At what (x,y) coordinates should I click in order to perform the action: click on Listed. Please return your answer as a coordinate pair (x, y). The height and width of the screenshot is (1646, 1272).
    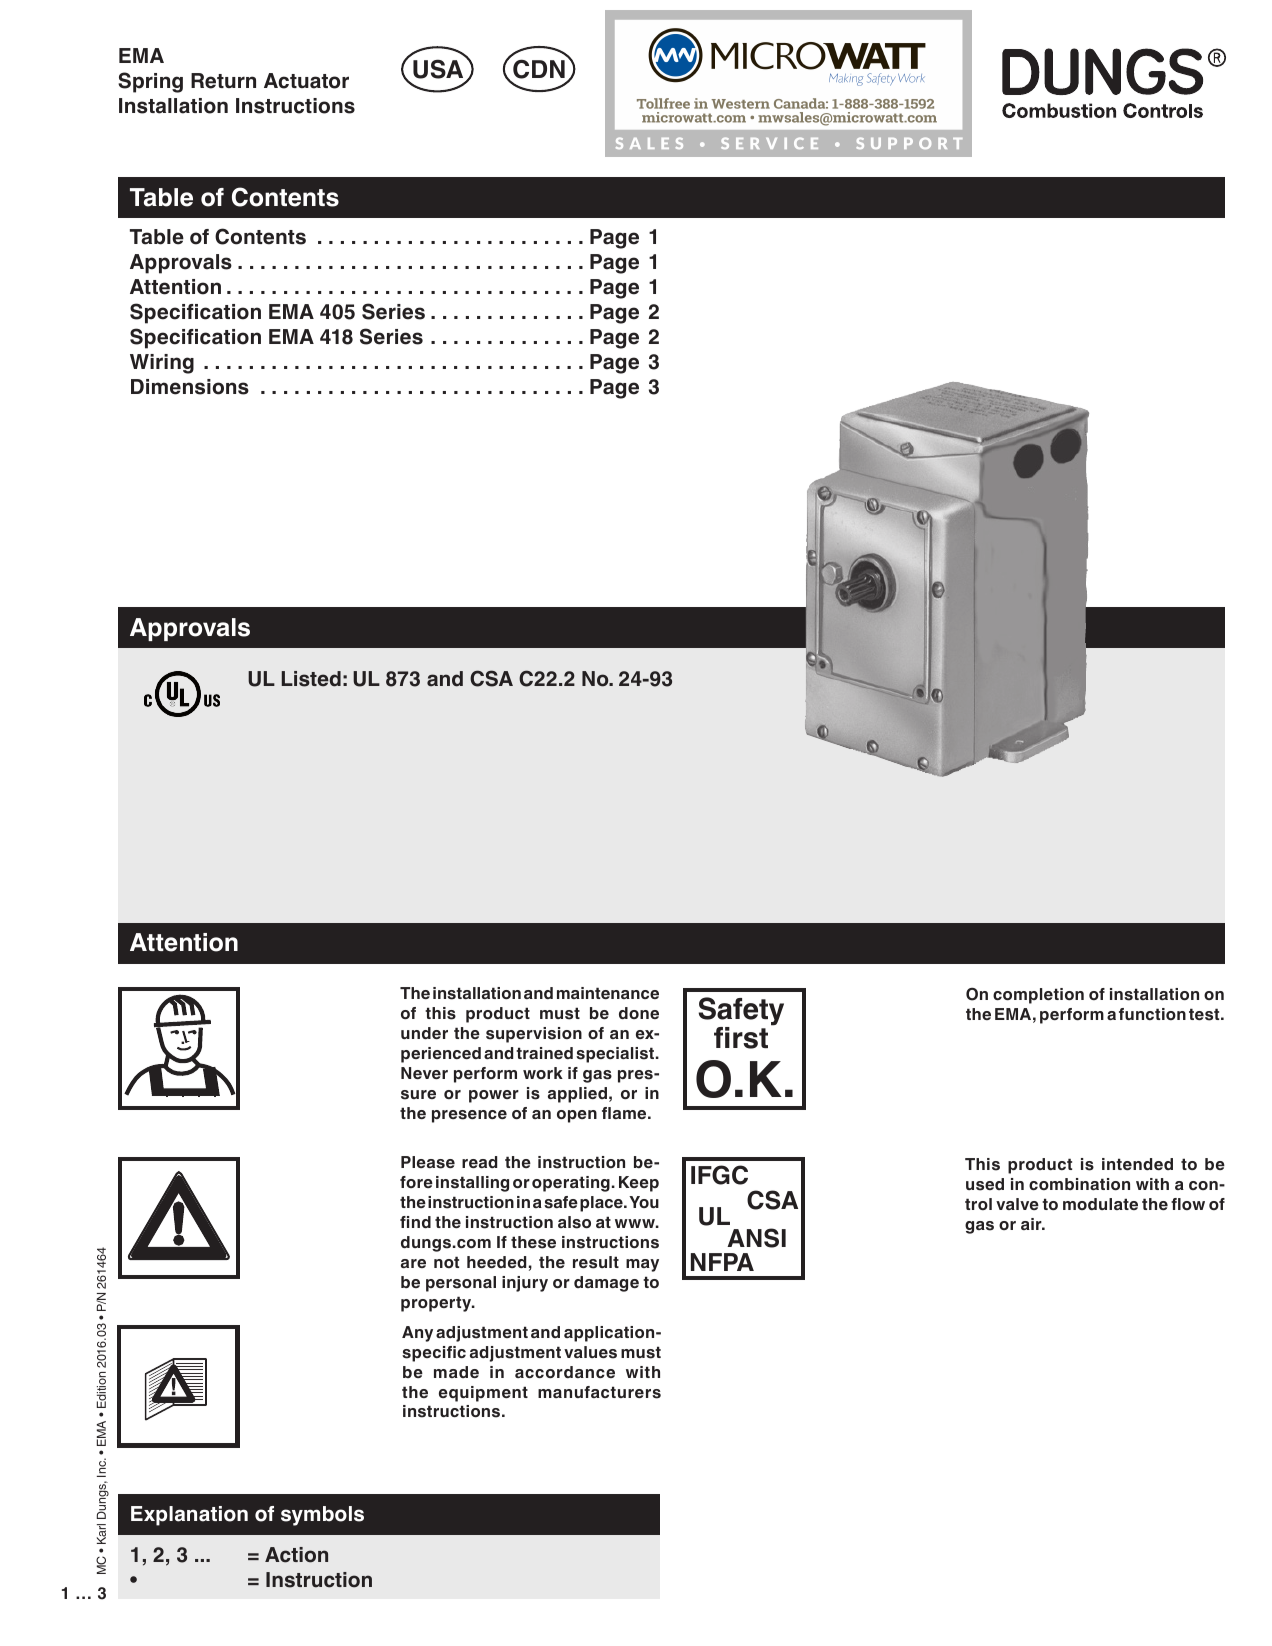
    Looking at the image, I should click on (311, 679).
